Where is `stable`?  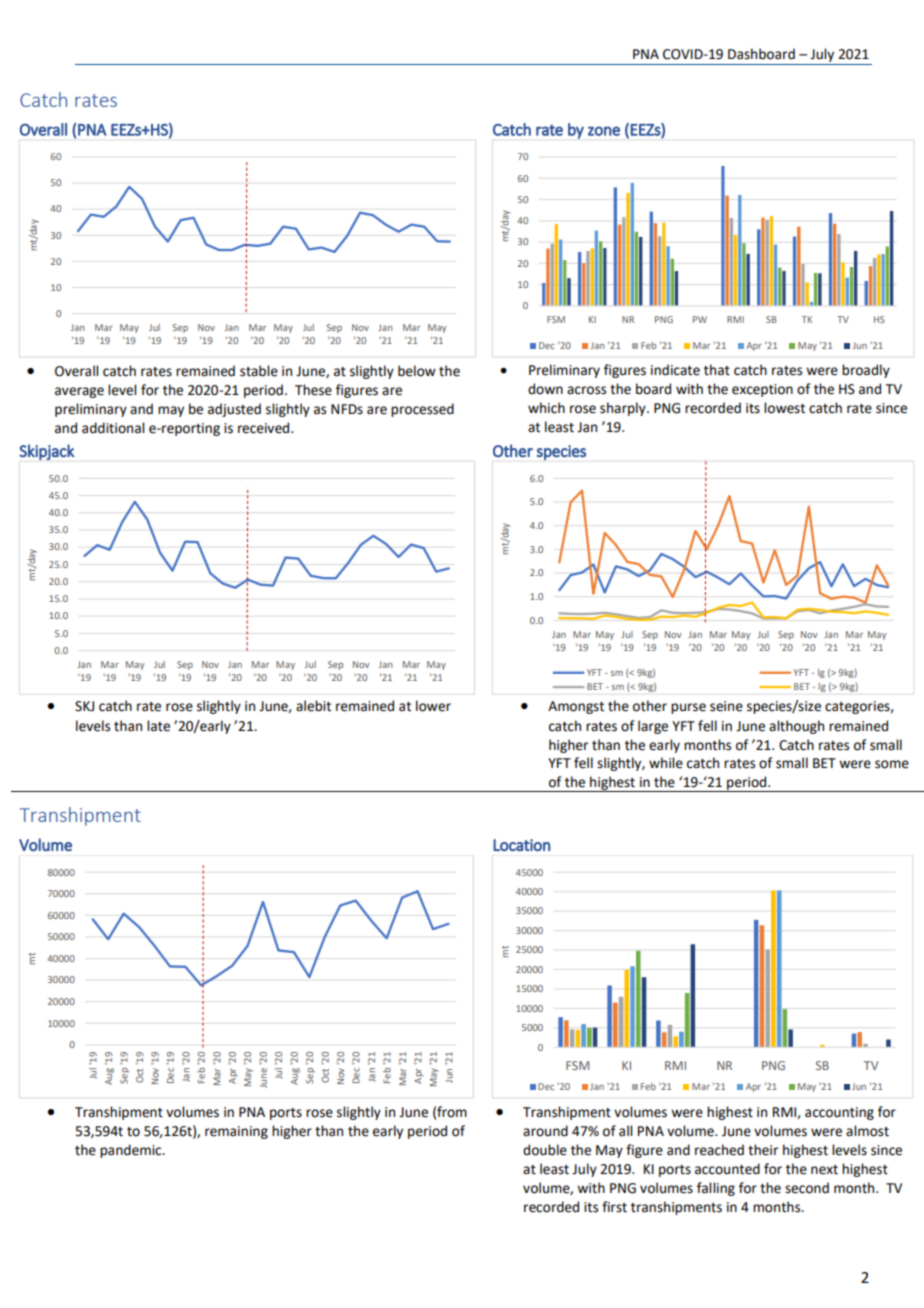
stable is located at coordinates (259, 371).
